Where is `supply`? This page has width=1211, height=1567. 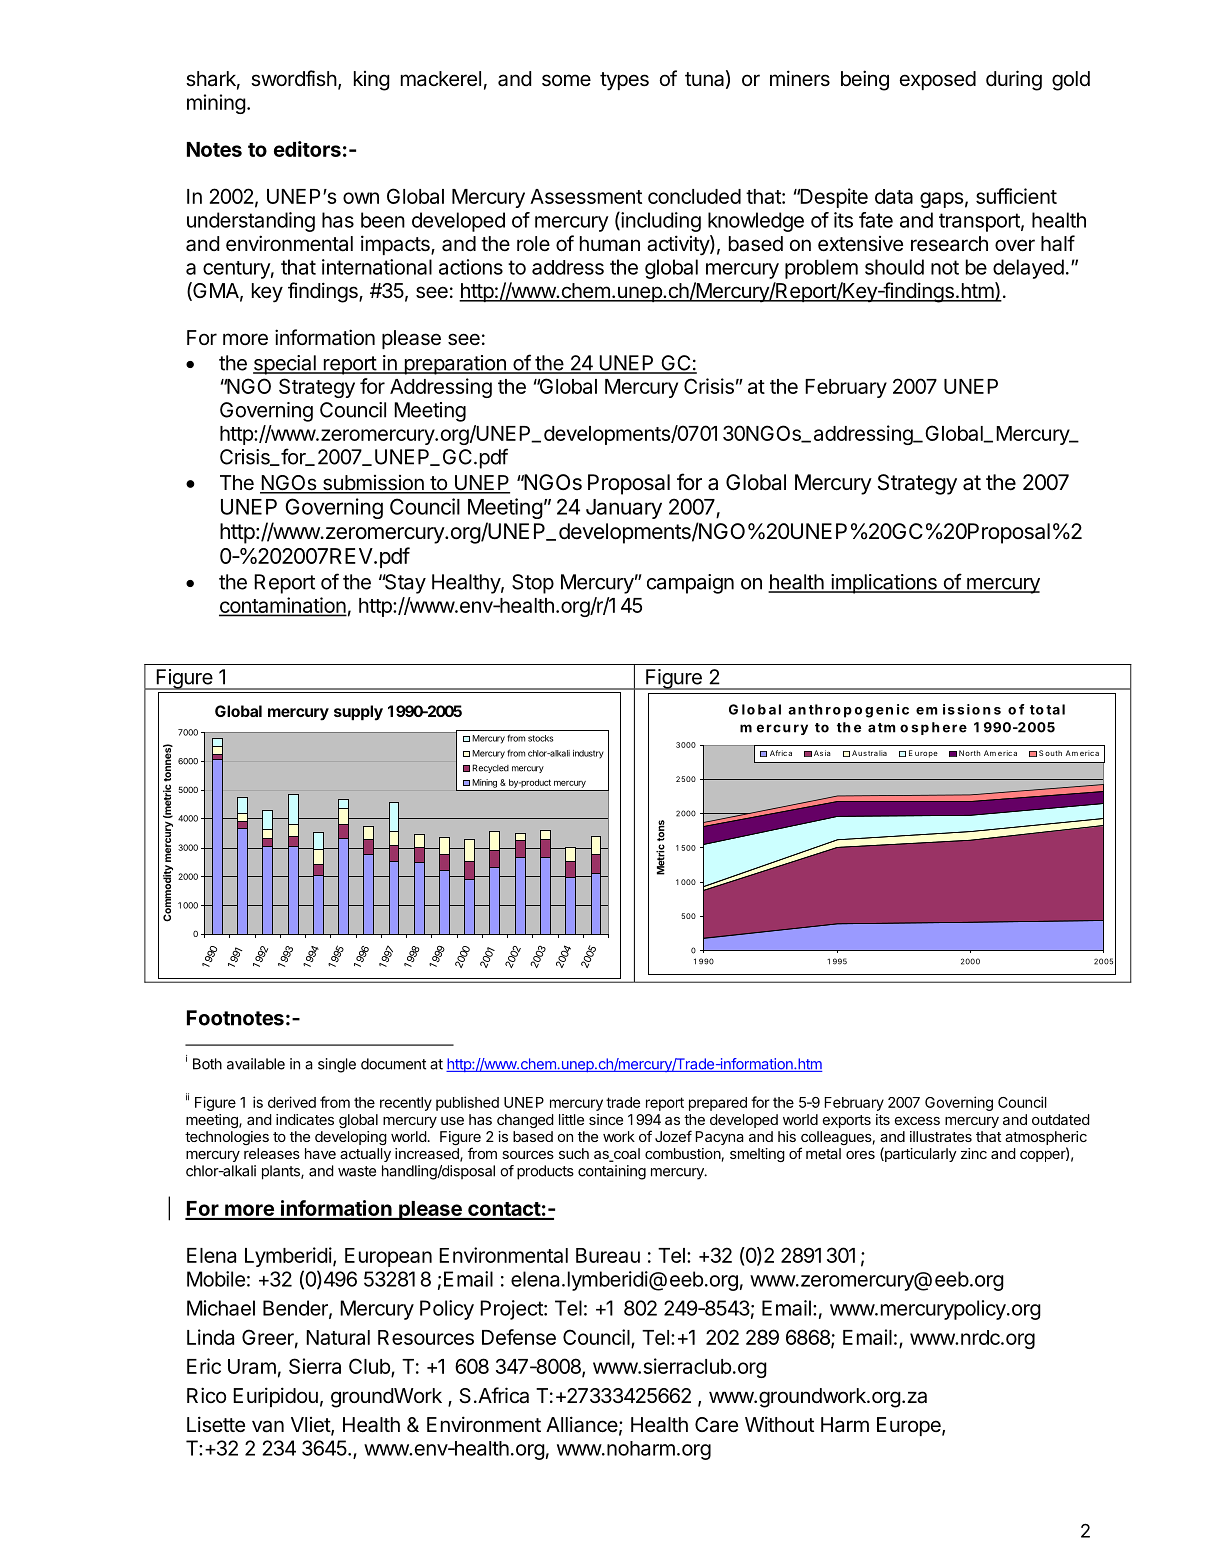 supply is located at coordinates (358, 713).
